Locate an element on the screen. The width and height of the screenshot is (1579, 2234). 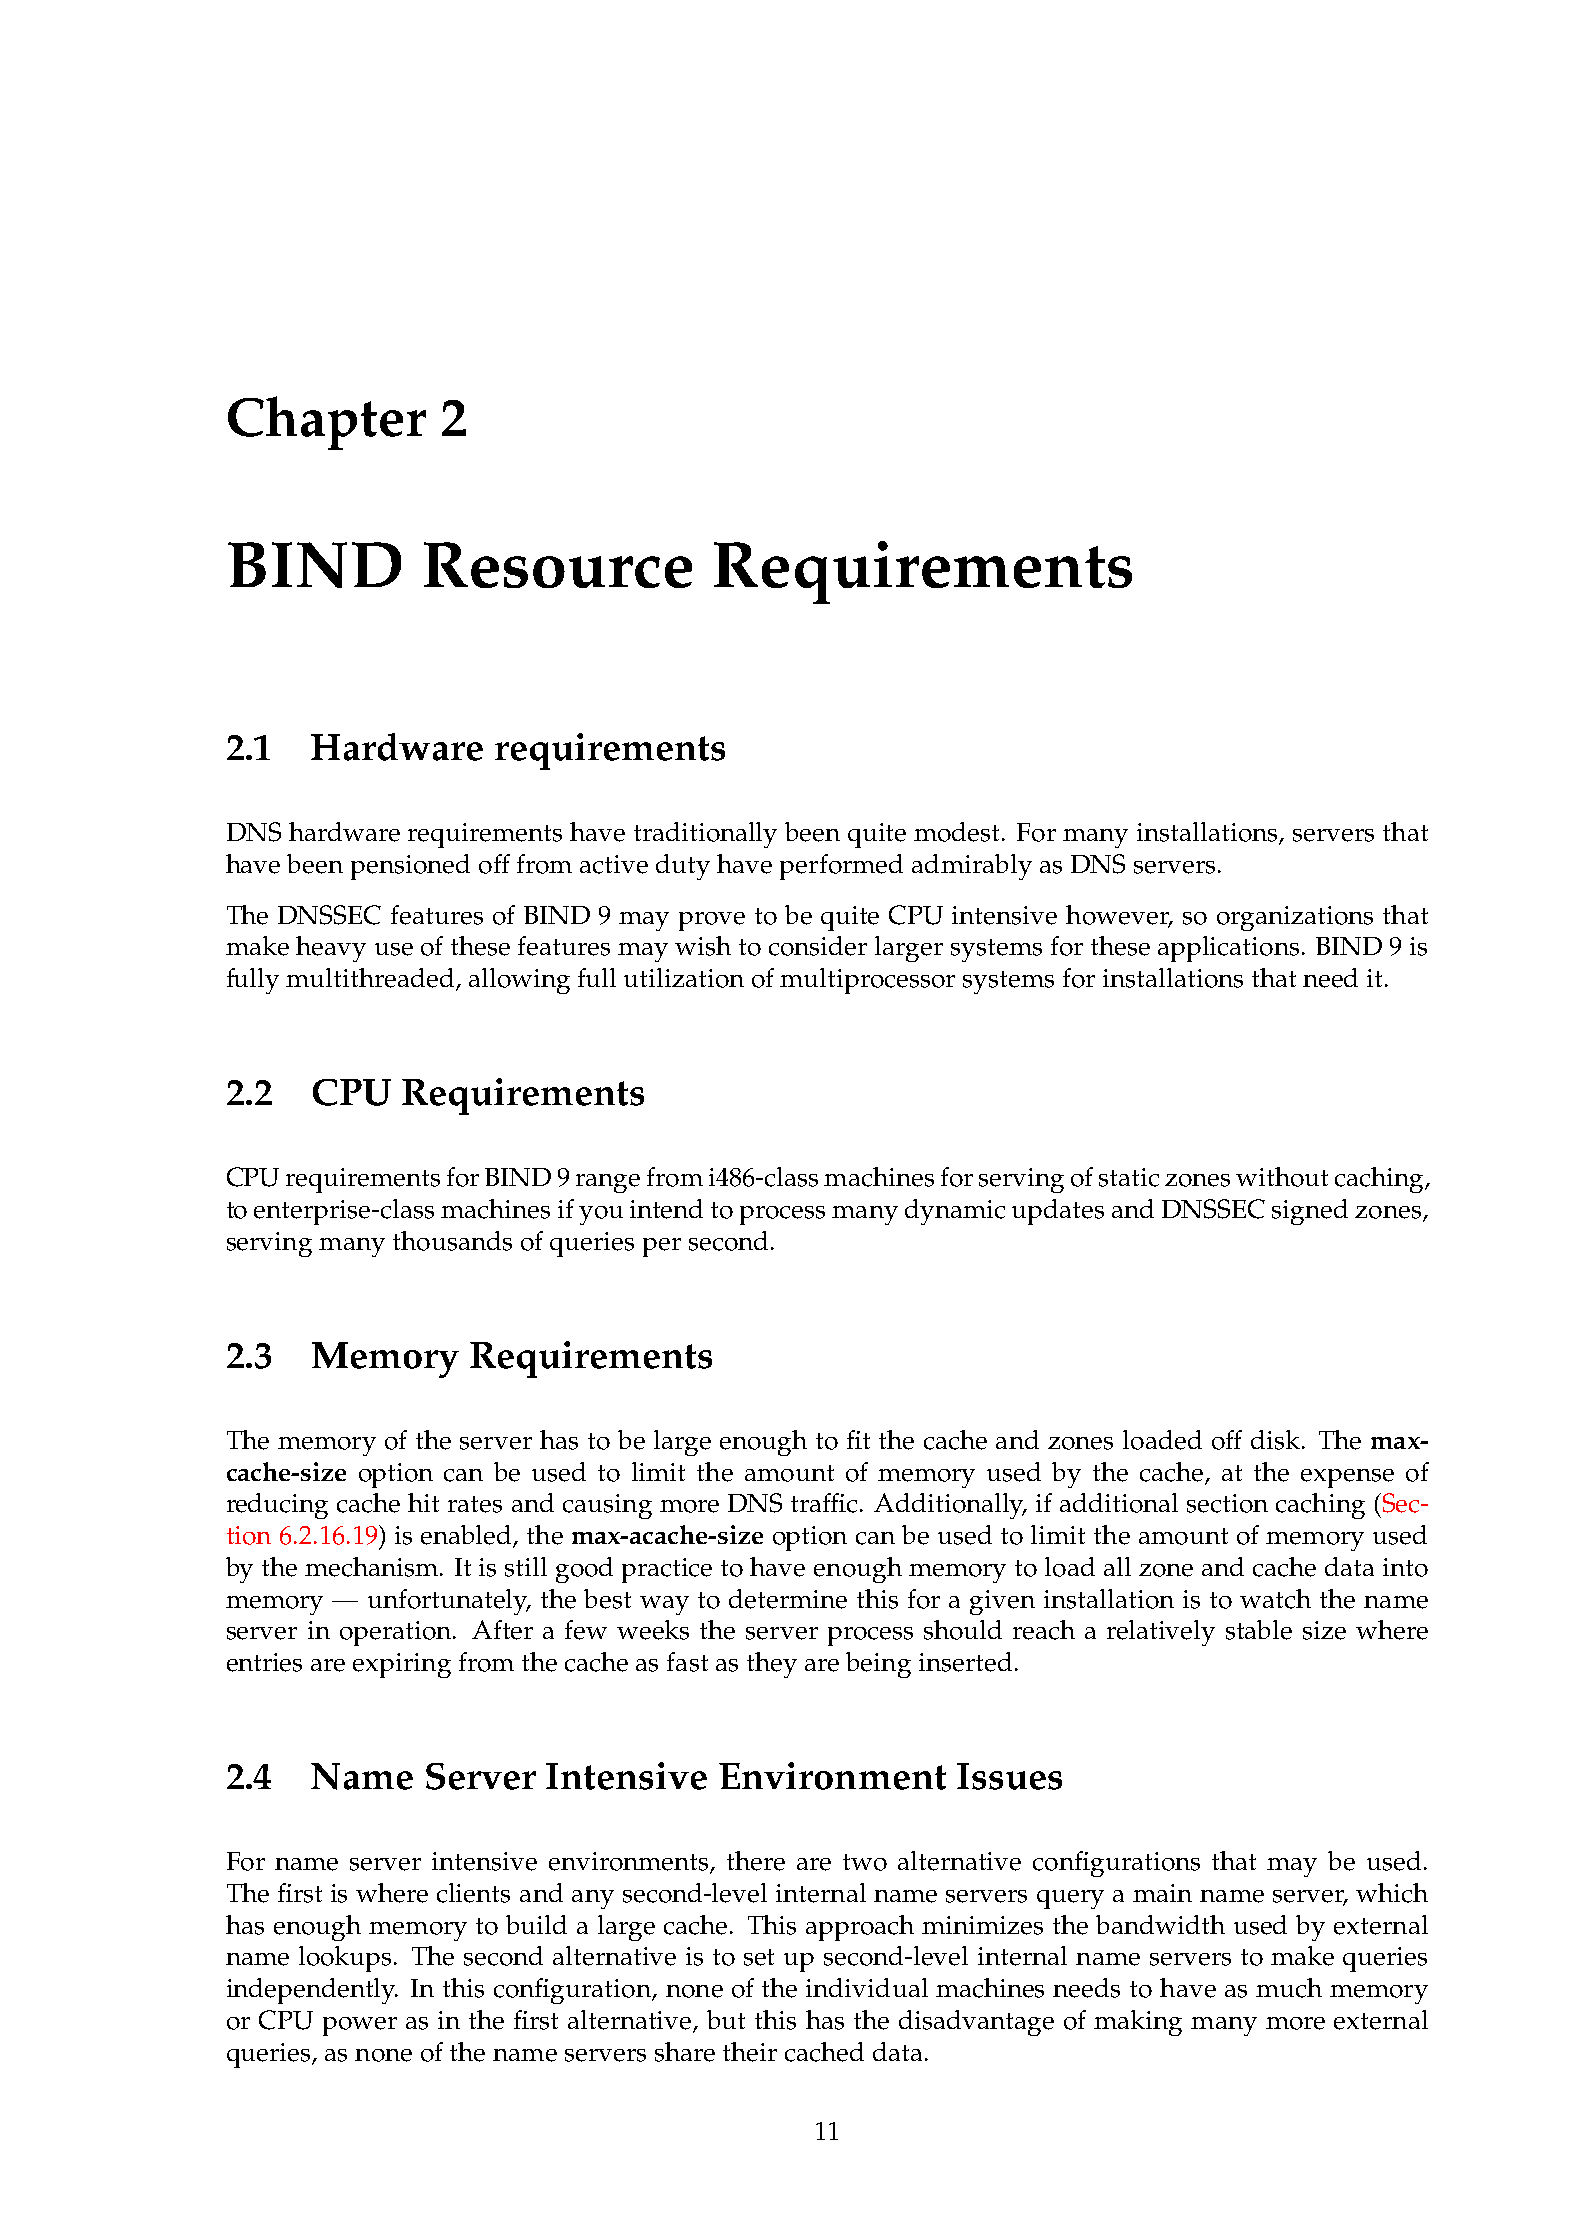
individual is located at coordinates (867, 1987).
